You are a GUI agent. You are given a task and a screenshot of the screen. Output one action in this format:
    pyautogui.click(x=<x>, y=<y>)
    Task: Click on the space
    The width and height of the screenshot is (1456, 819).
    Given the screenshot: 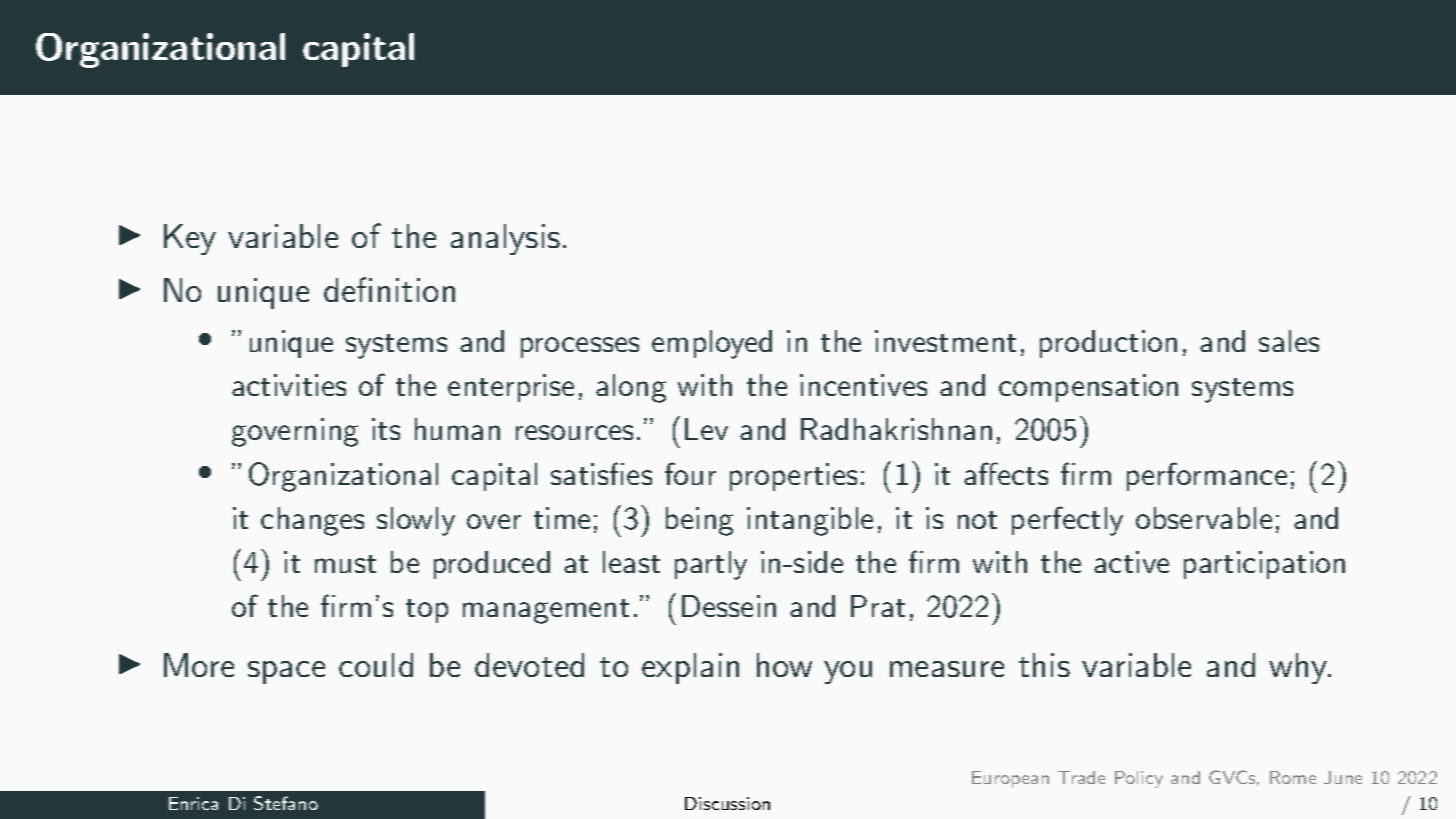 What is the action you would take?
    pyautogui.click(x=286, y=672)
